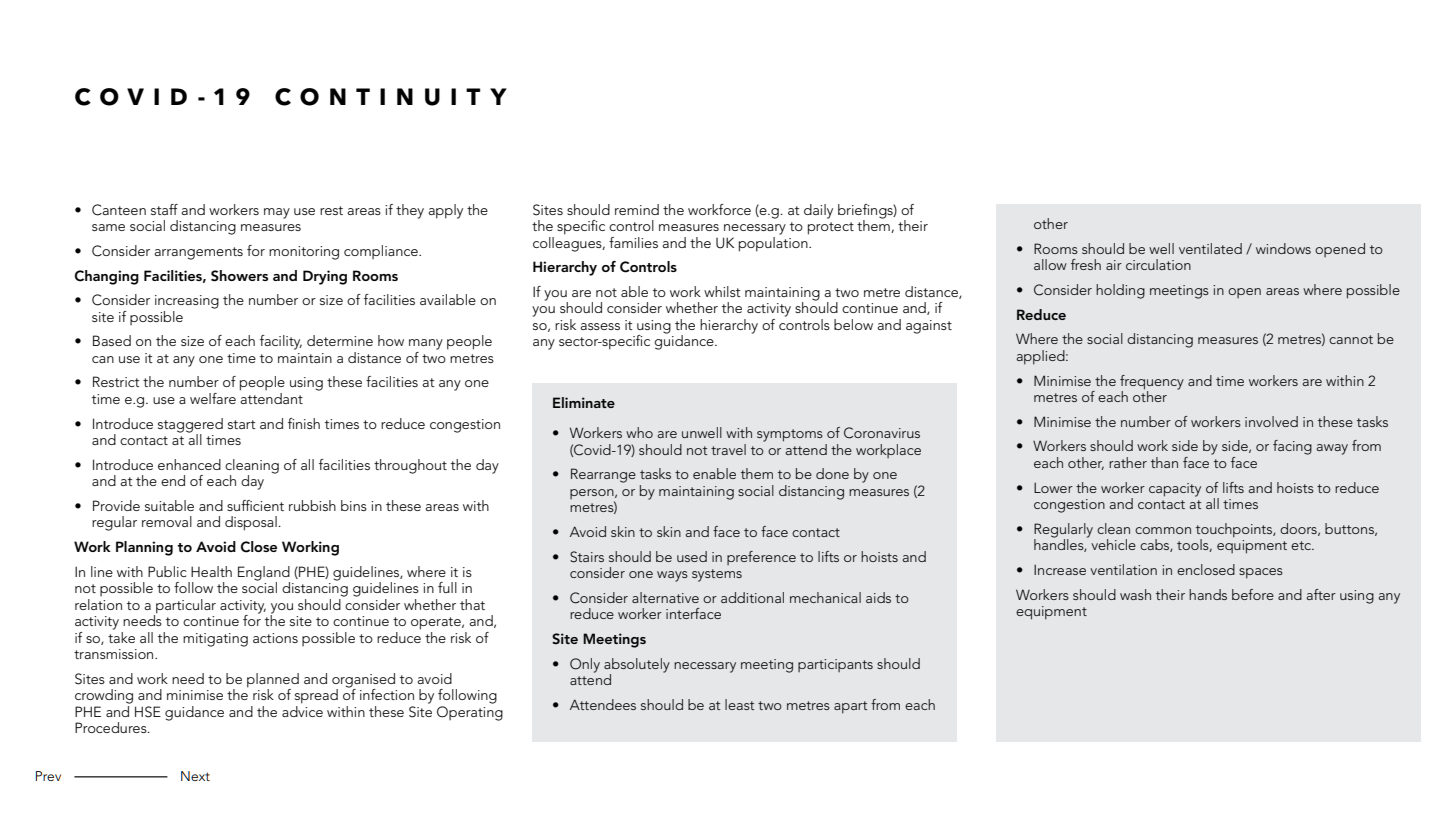  What do you see at coordinates (774, 243) in the page?
I see `population` at bounding box center [774, 243].
